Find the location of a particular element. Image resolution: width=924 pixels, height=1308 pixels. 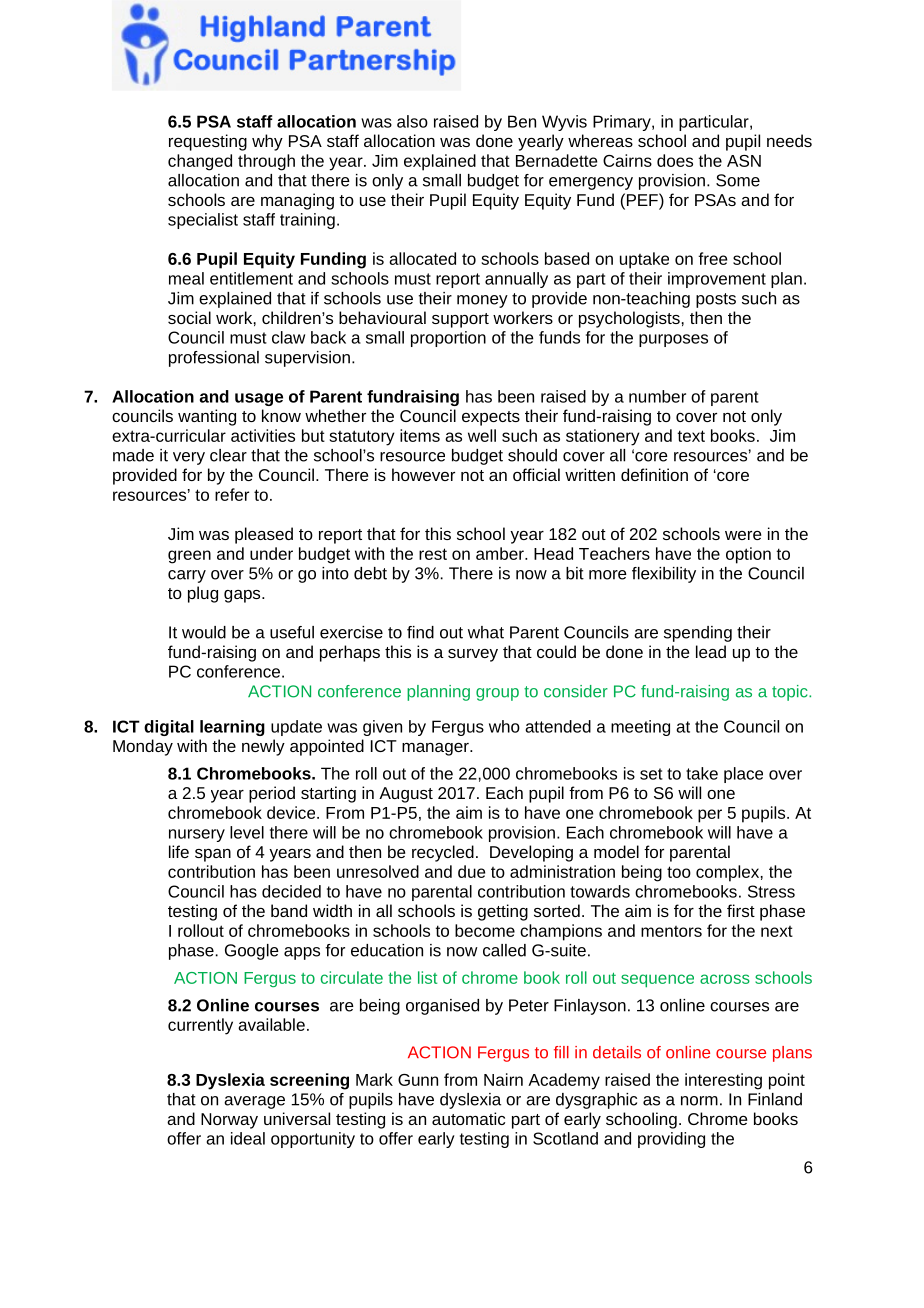

ASN is located at coordinates (744, 161).
